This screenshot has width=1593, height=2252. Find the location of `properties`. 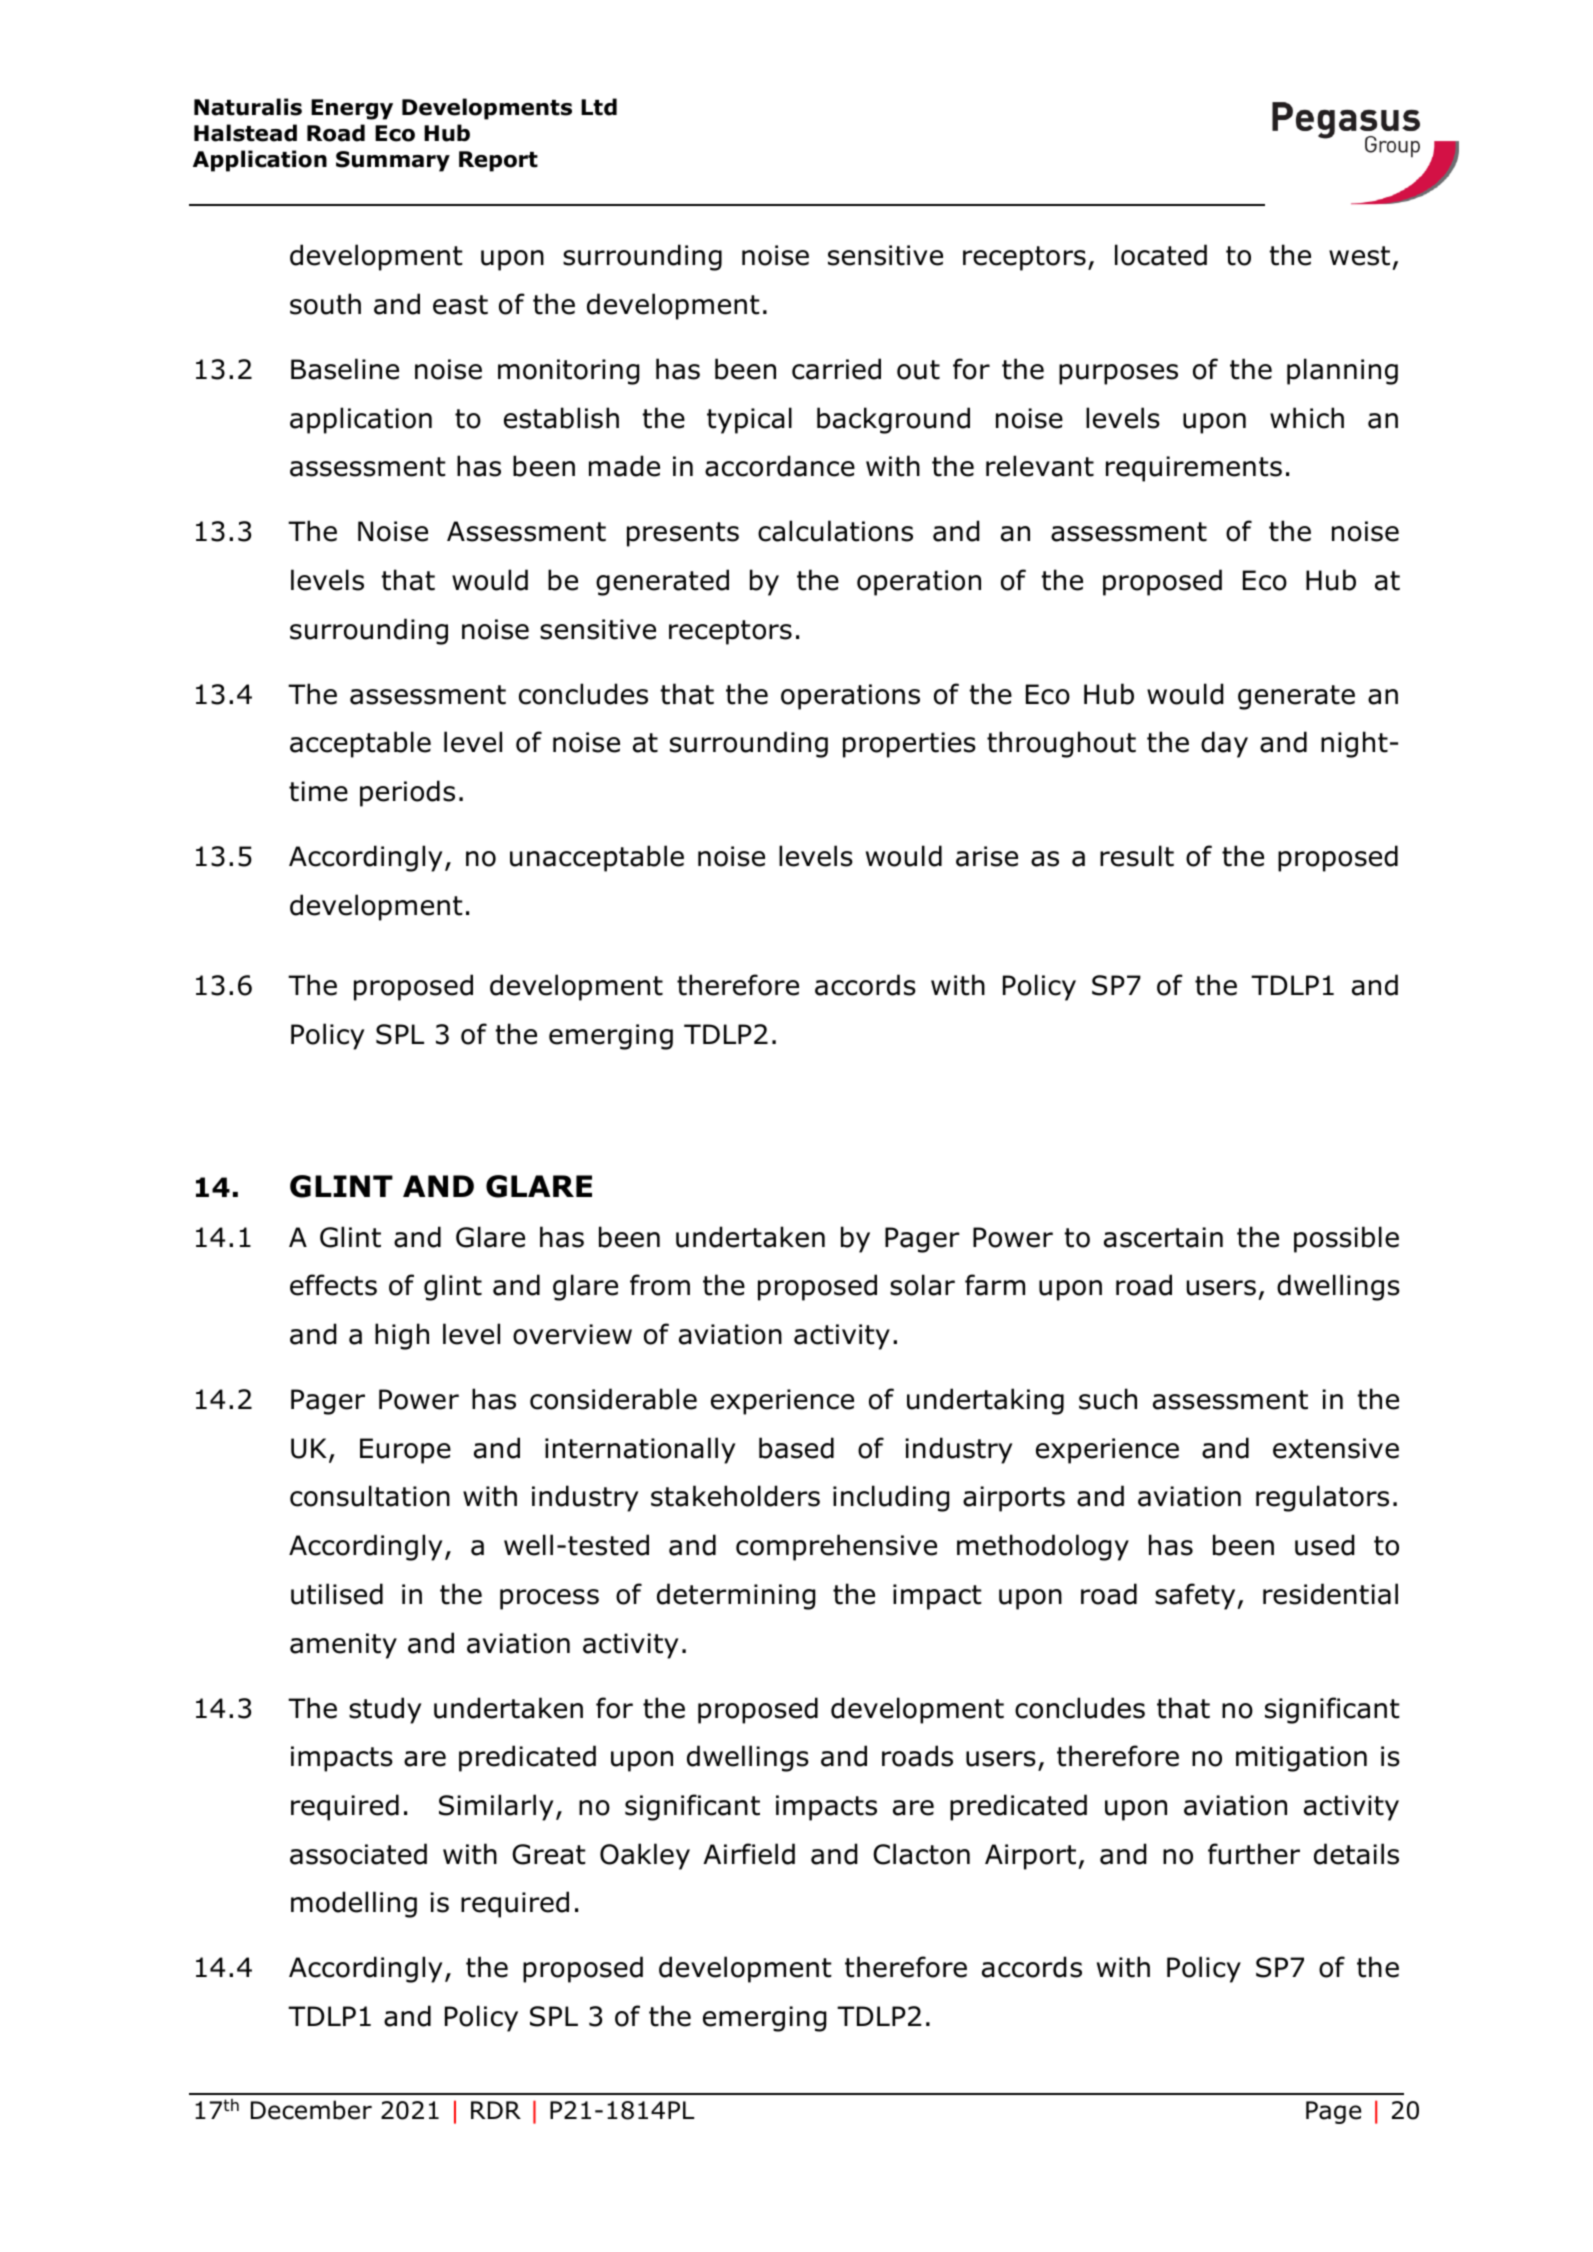

properties is located at coordinates (909, 745).
